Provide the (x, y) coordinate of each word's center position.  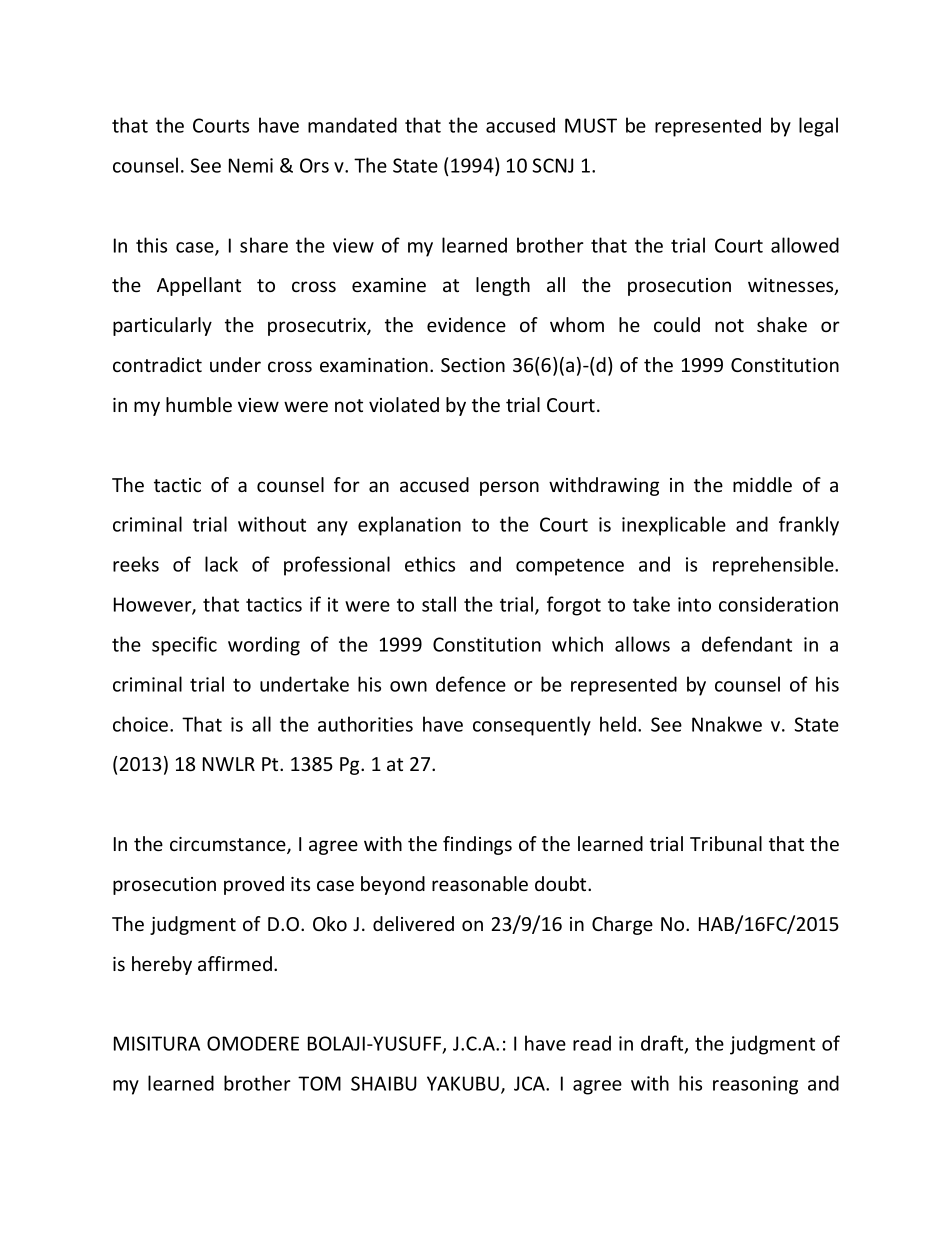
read (592, 1043)
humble (199, 404)
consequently (532, 726)
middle (762, 484)
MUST (591, 125)
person (509, 488)
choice (142, 724)
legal (818, 127)
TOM (319, 1083)
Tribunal (726, 843)
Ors (314, 165)
